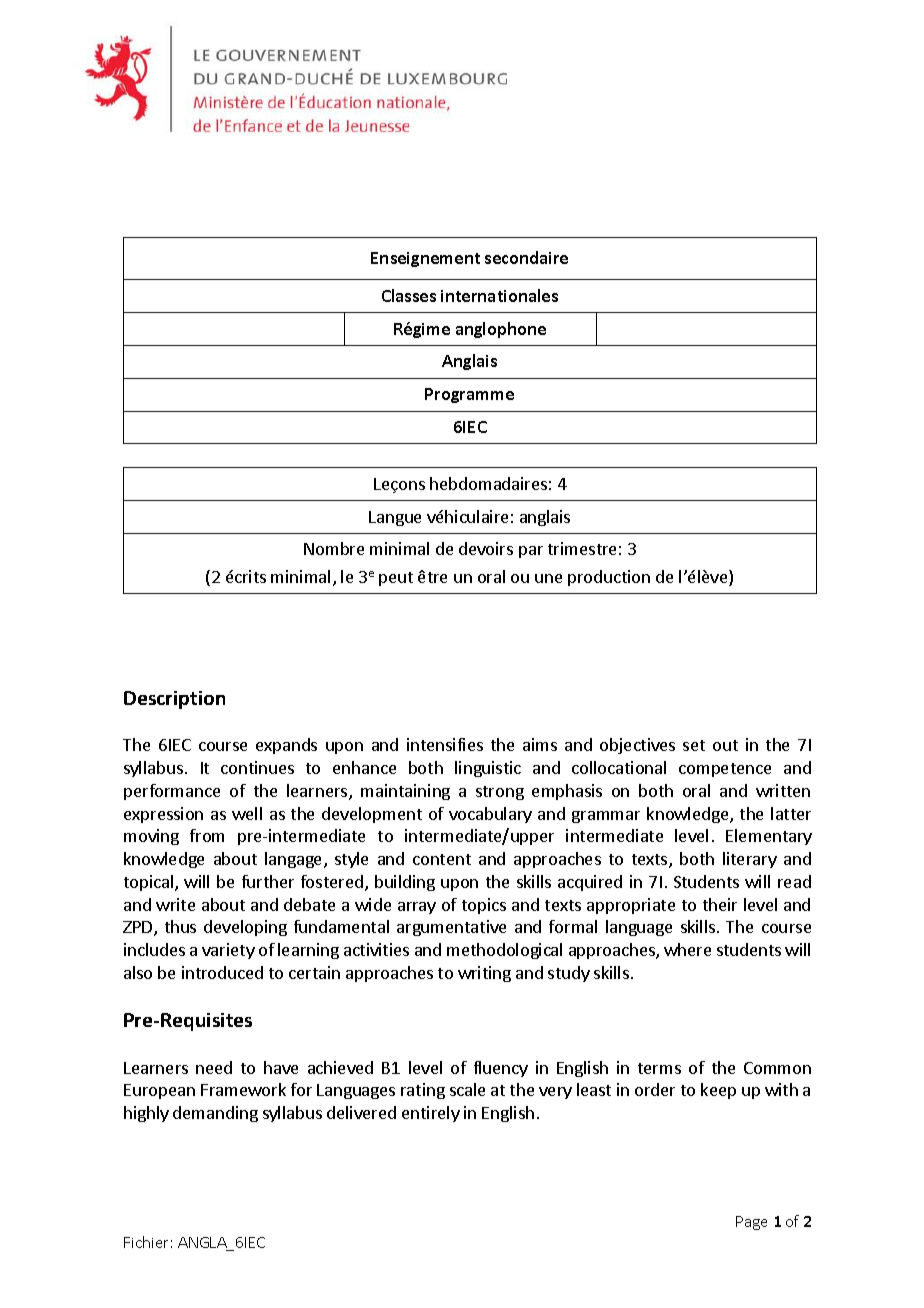  What do you see at coordinates (687, 949) in the page?
I see `where` at bounding box center [687, 949].
